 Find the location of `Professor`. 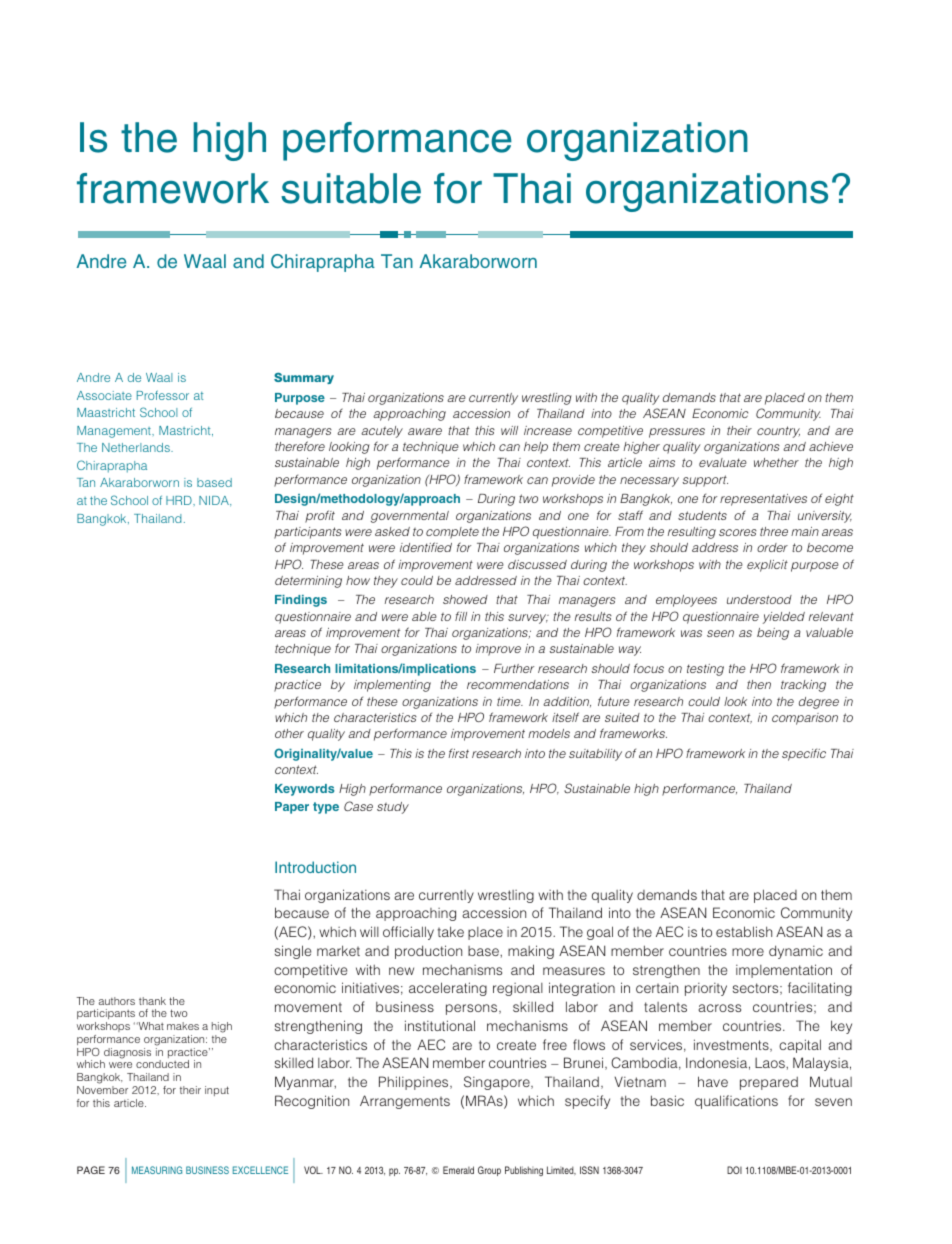

Professor is located at coordinates (163, 395).
